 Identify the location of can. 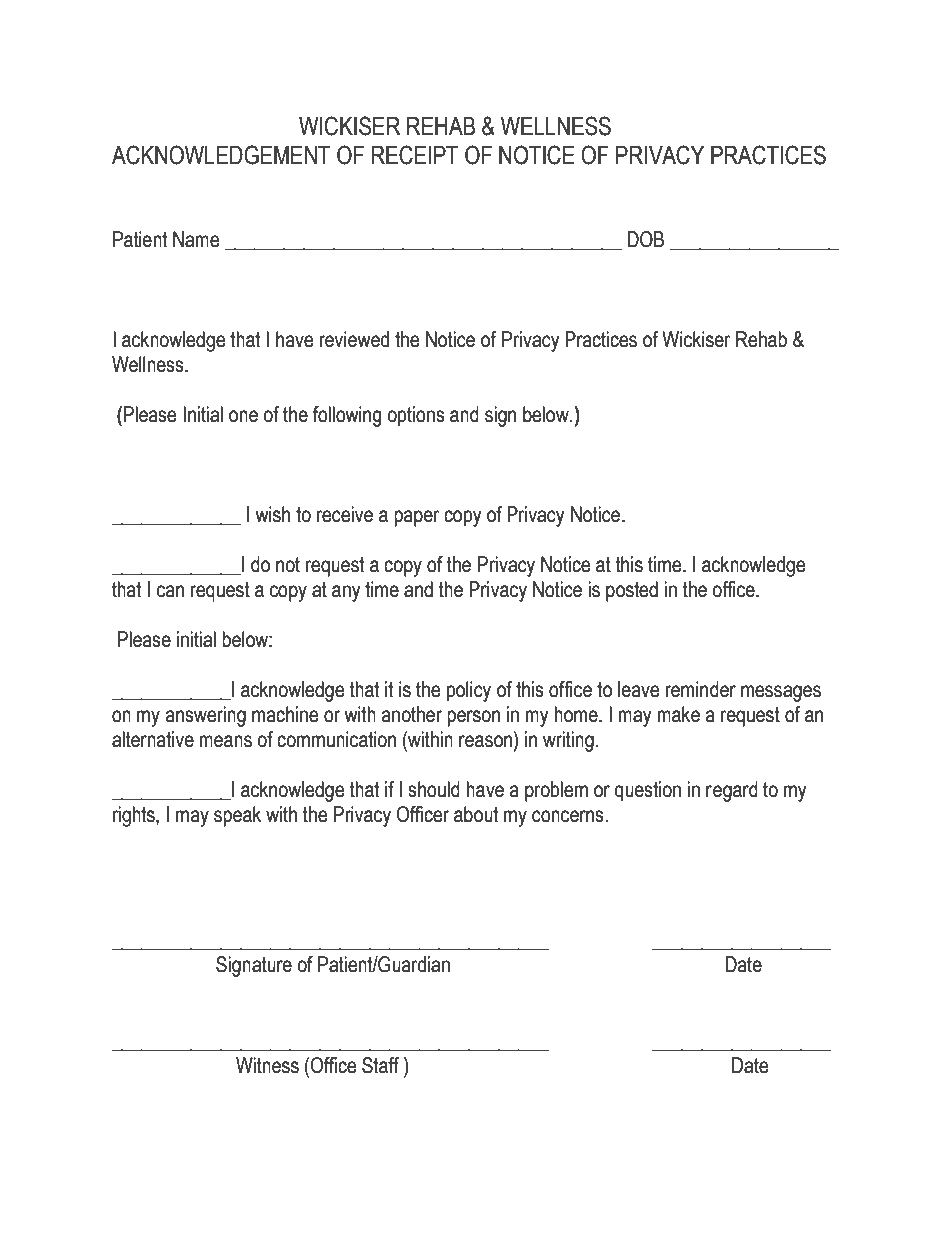
(170, 591).
